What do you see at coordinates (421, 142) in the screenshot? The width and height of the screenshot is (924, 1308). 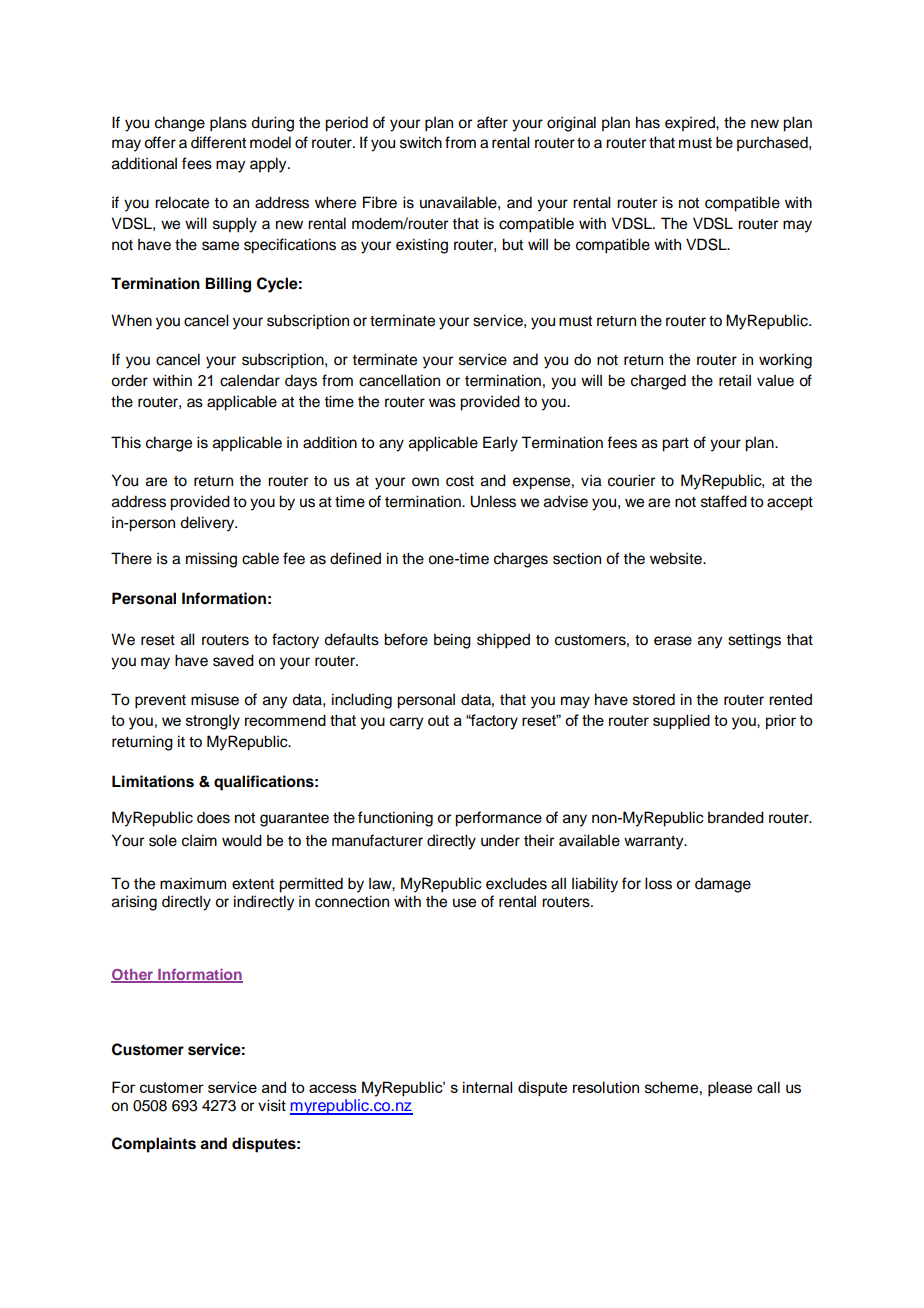 I see `switch` at bounding box center [421, 142].
